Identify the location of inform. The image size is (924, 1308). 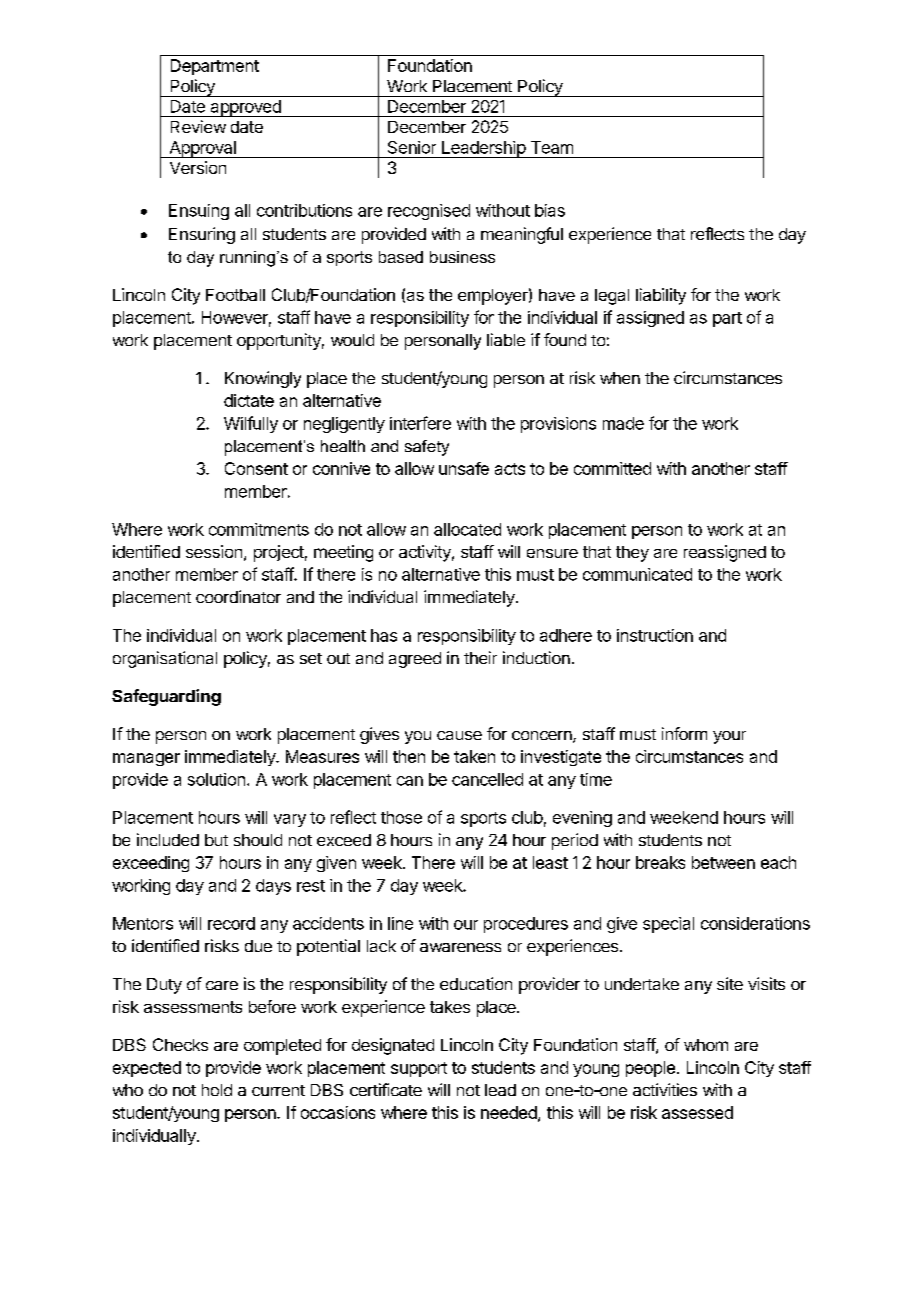
(684, 733).
